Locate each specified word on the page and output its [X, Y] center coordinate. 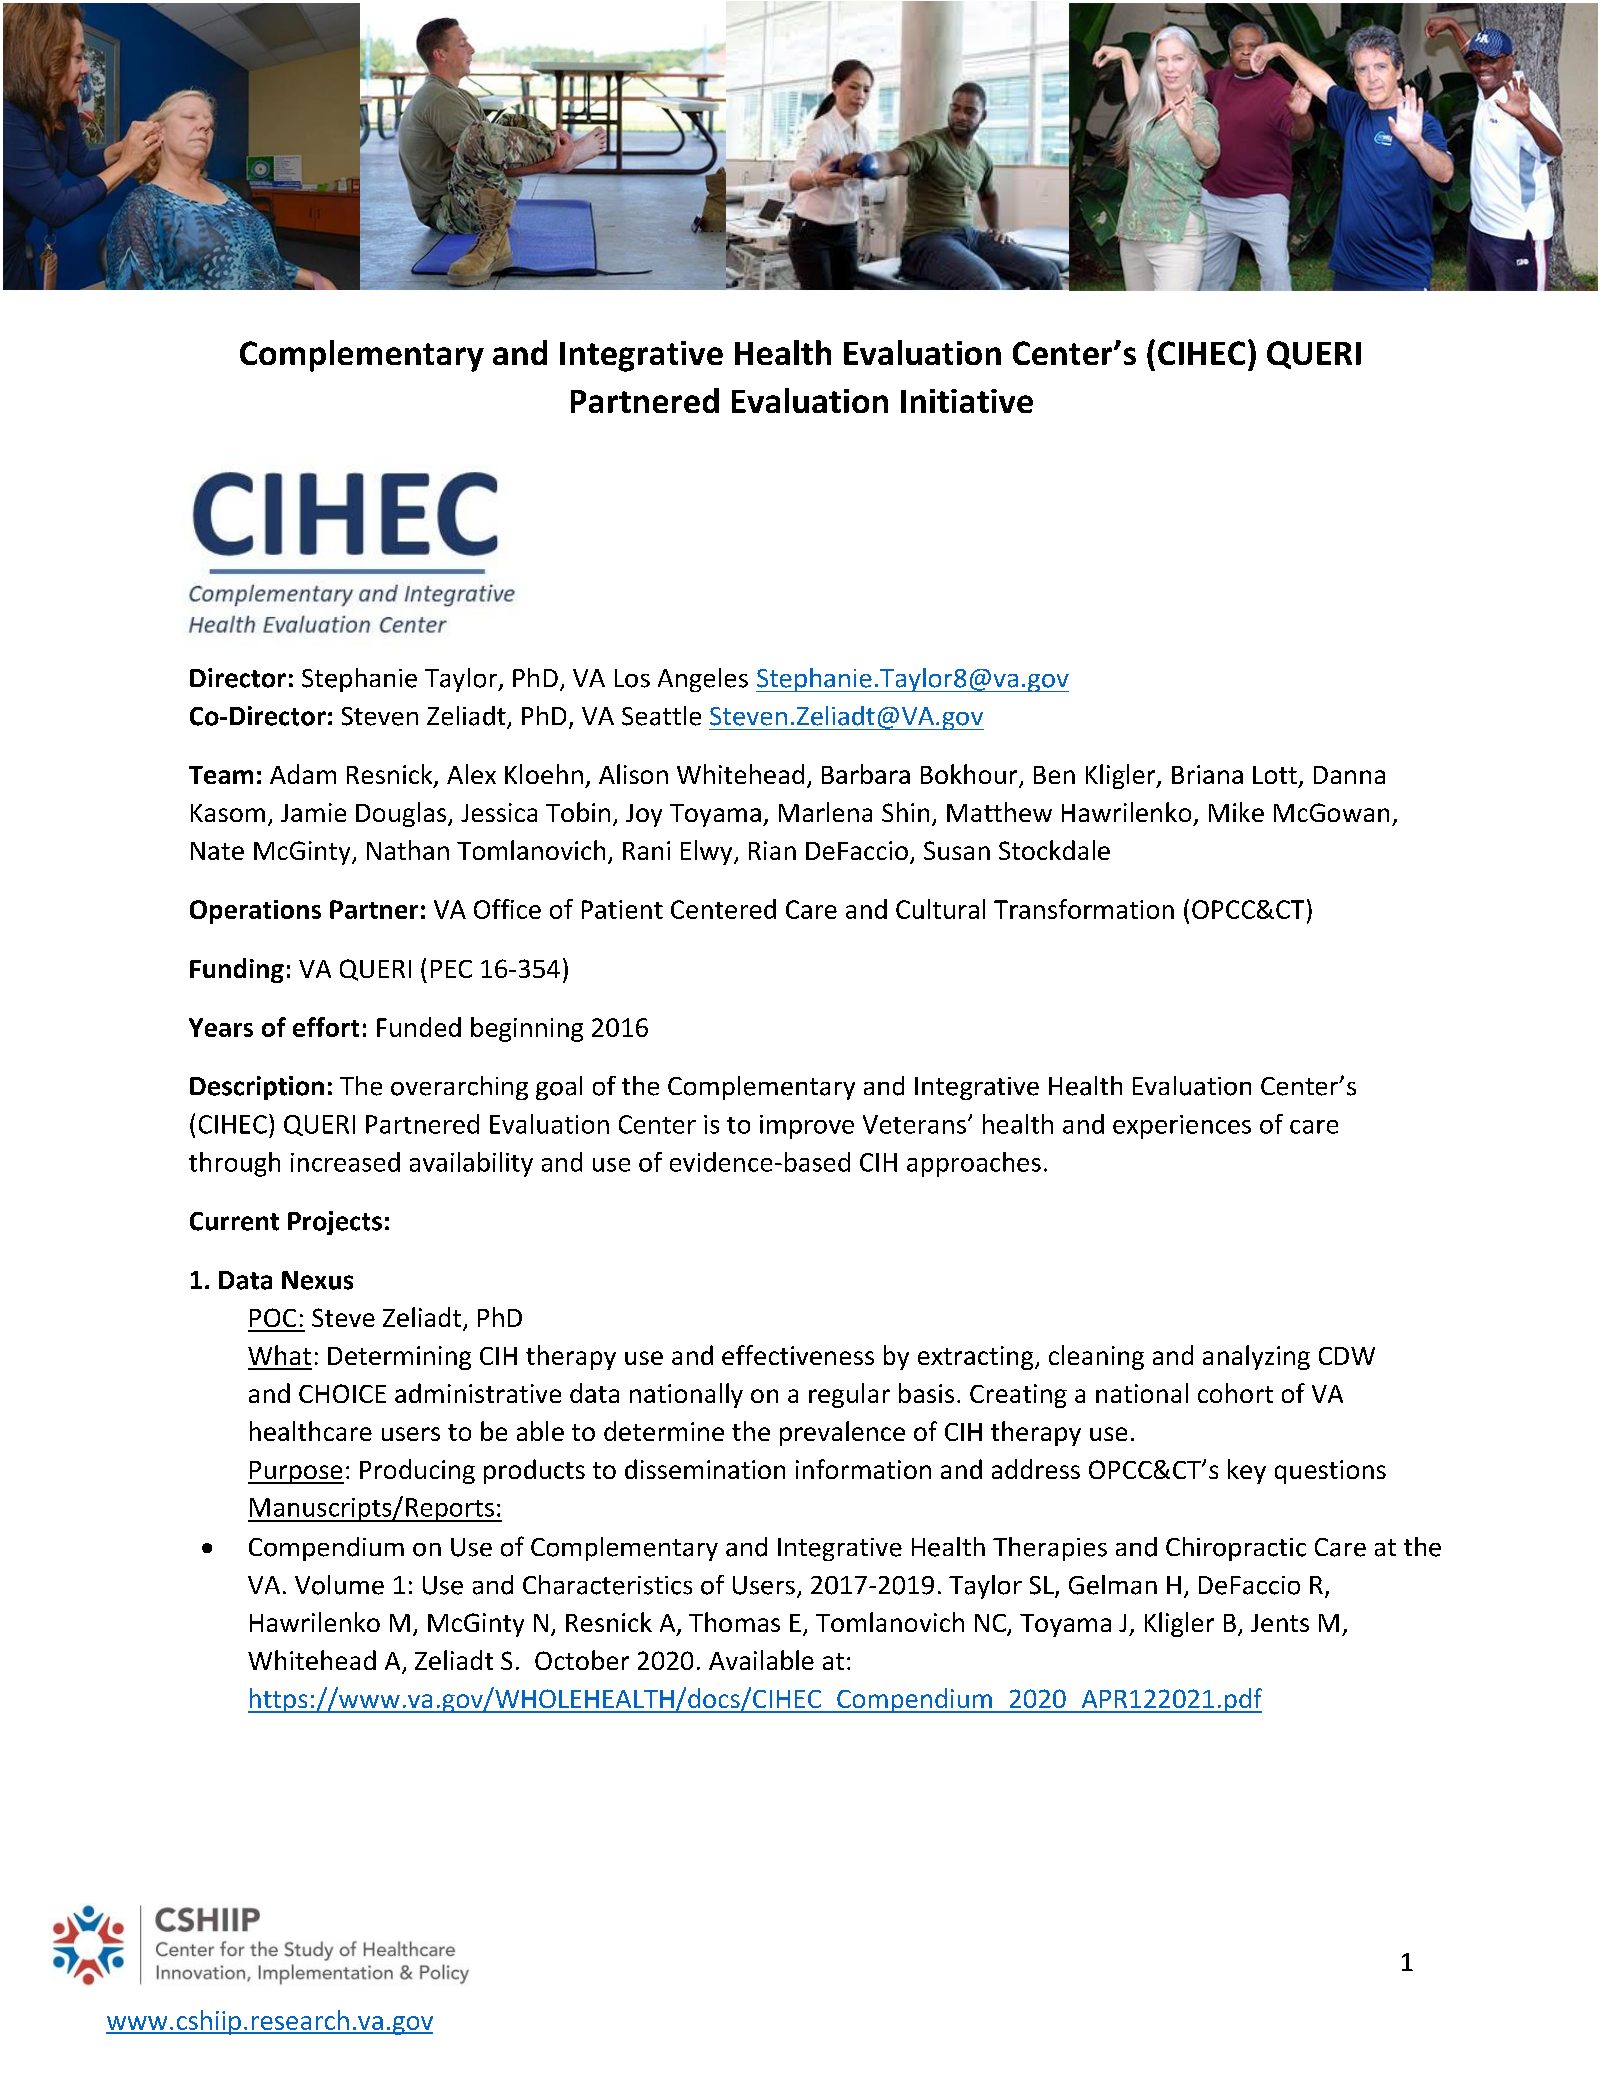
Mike [1236, 812]
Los [632, 678]
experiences [1182, 1127]
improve [807, 1127]
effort [326, 1027]
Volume [339, 1585]
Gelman [1113, 1585]
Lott [1275, 775]
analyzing [1256, 1357]
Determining [399, 1358]
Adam [303, 774]
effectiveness [798, 1355]
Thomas [734, 1622]
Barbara [866, 774]
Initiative [967, 401]
